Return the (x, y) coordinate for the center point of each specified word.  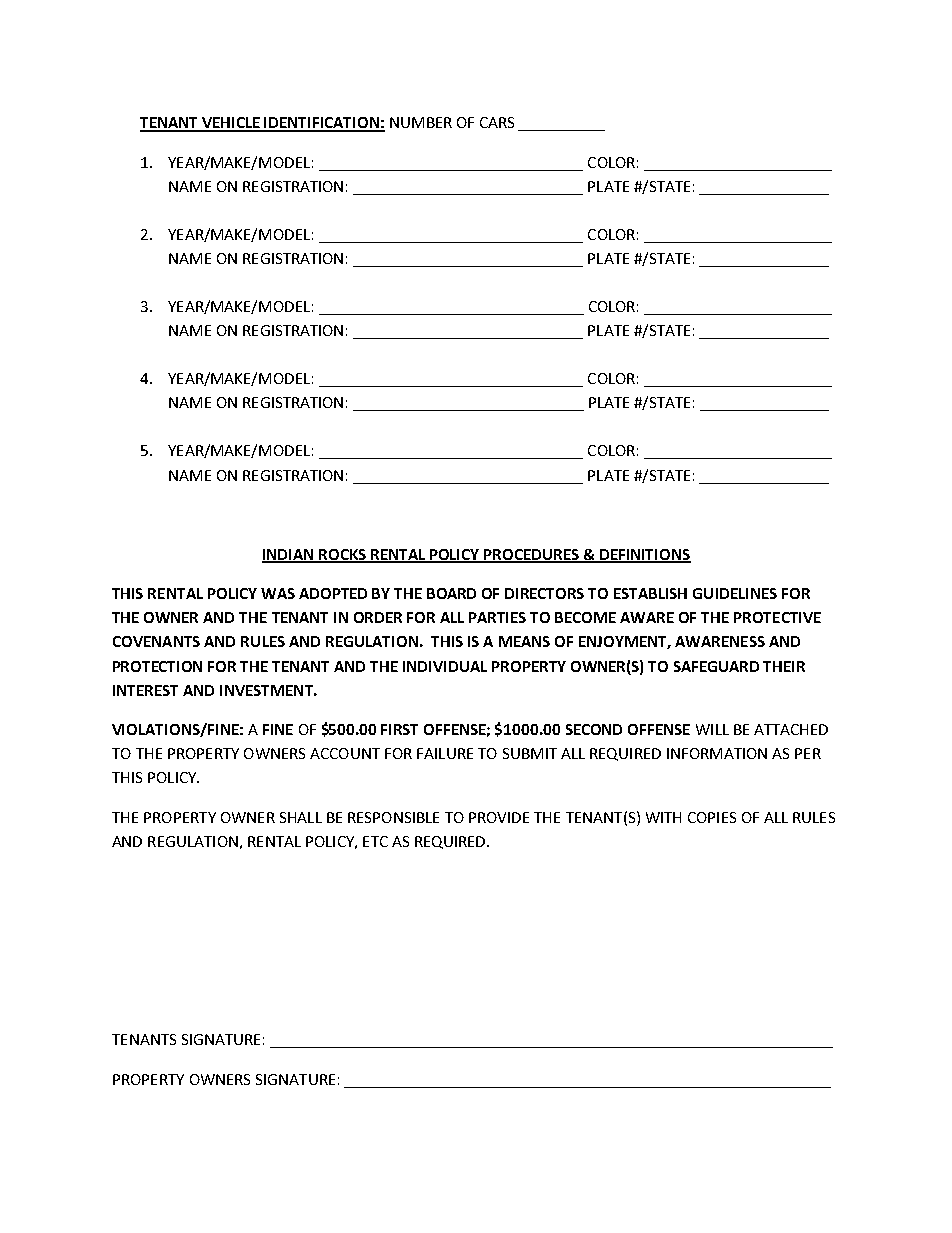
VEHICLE (231, 124)
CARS (497, 122)
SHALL (301, 817)
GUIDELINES (735, 593)
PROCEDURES (531, 555)
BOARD (451, 593)
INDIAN (289, 555)
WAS (278, 593)
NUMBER (421, 122)
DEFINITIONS (644, 555)
